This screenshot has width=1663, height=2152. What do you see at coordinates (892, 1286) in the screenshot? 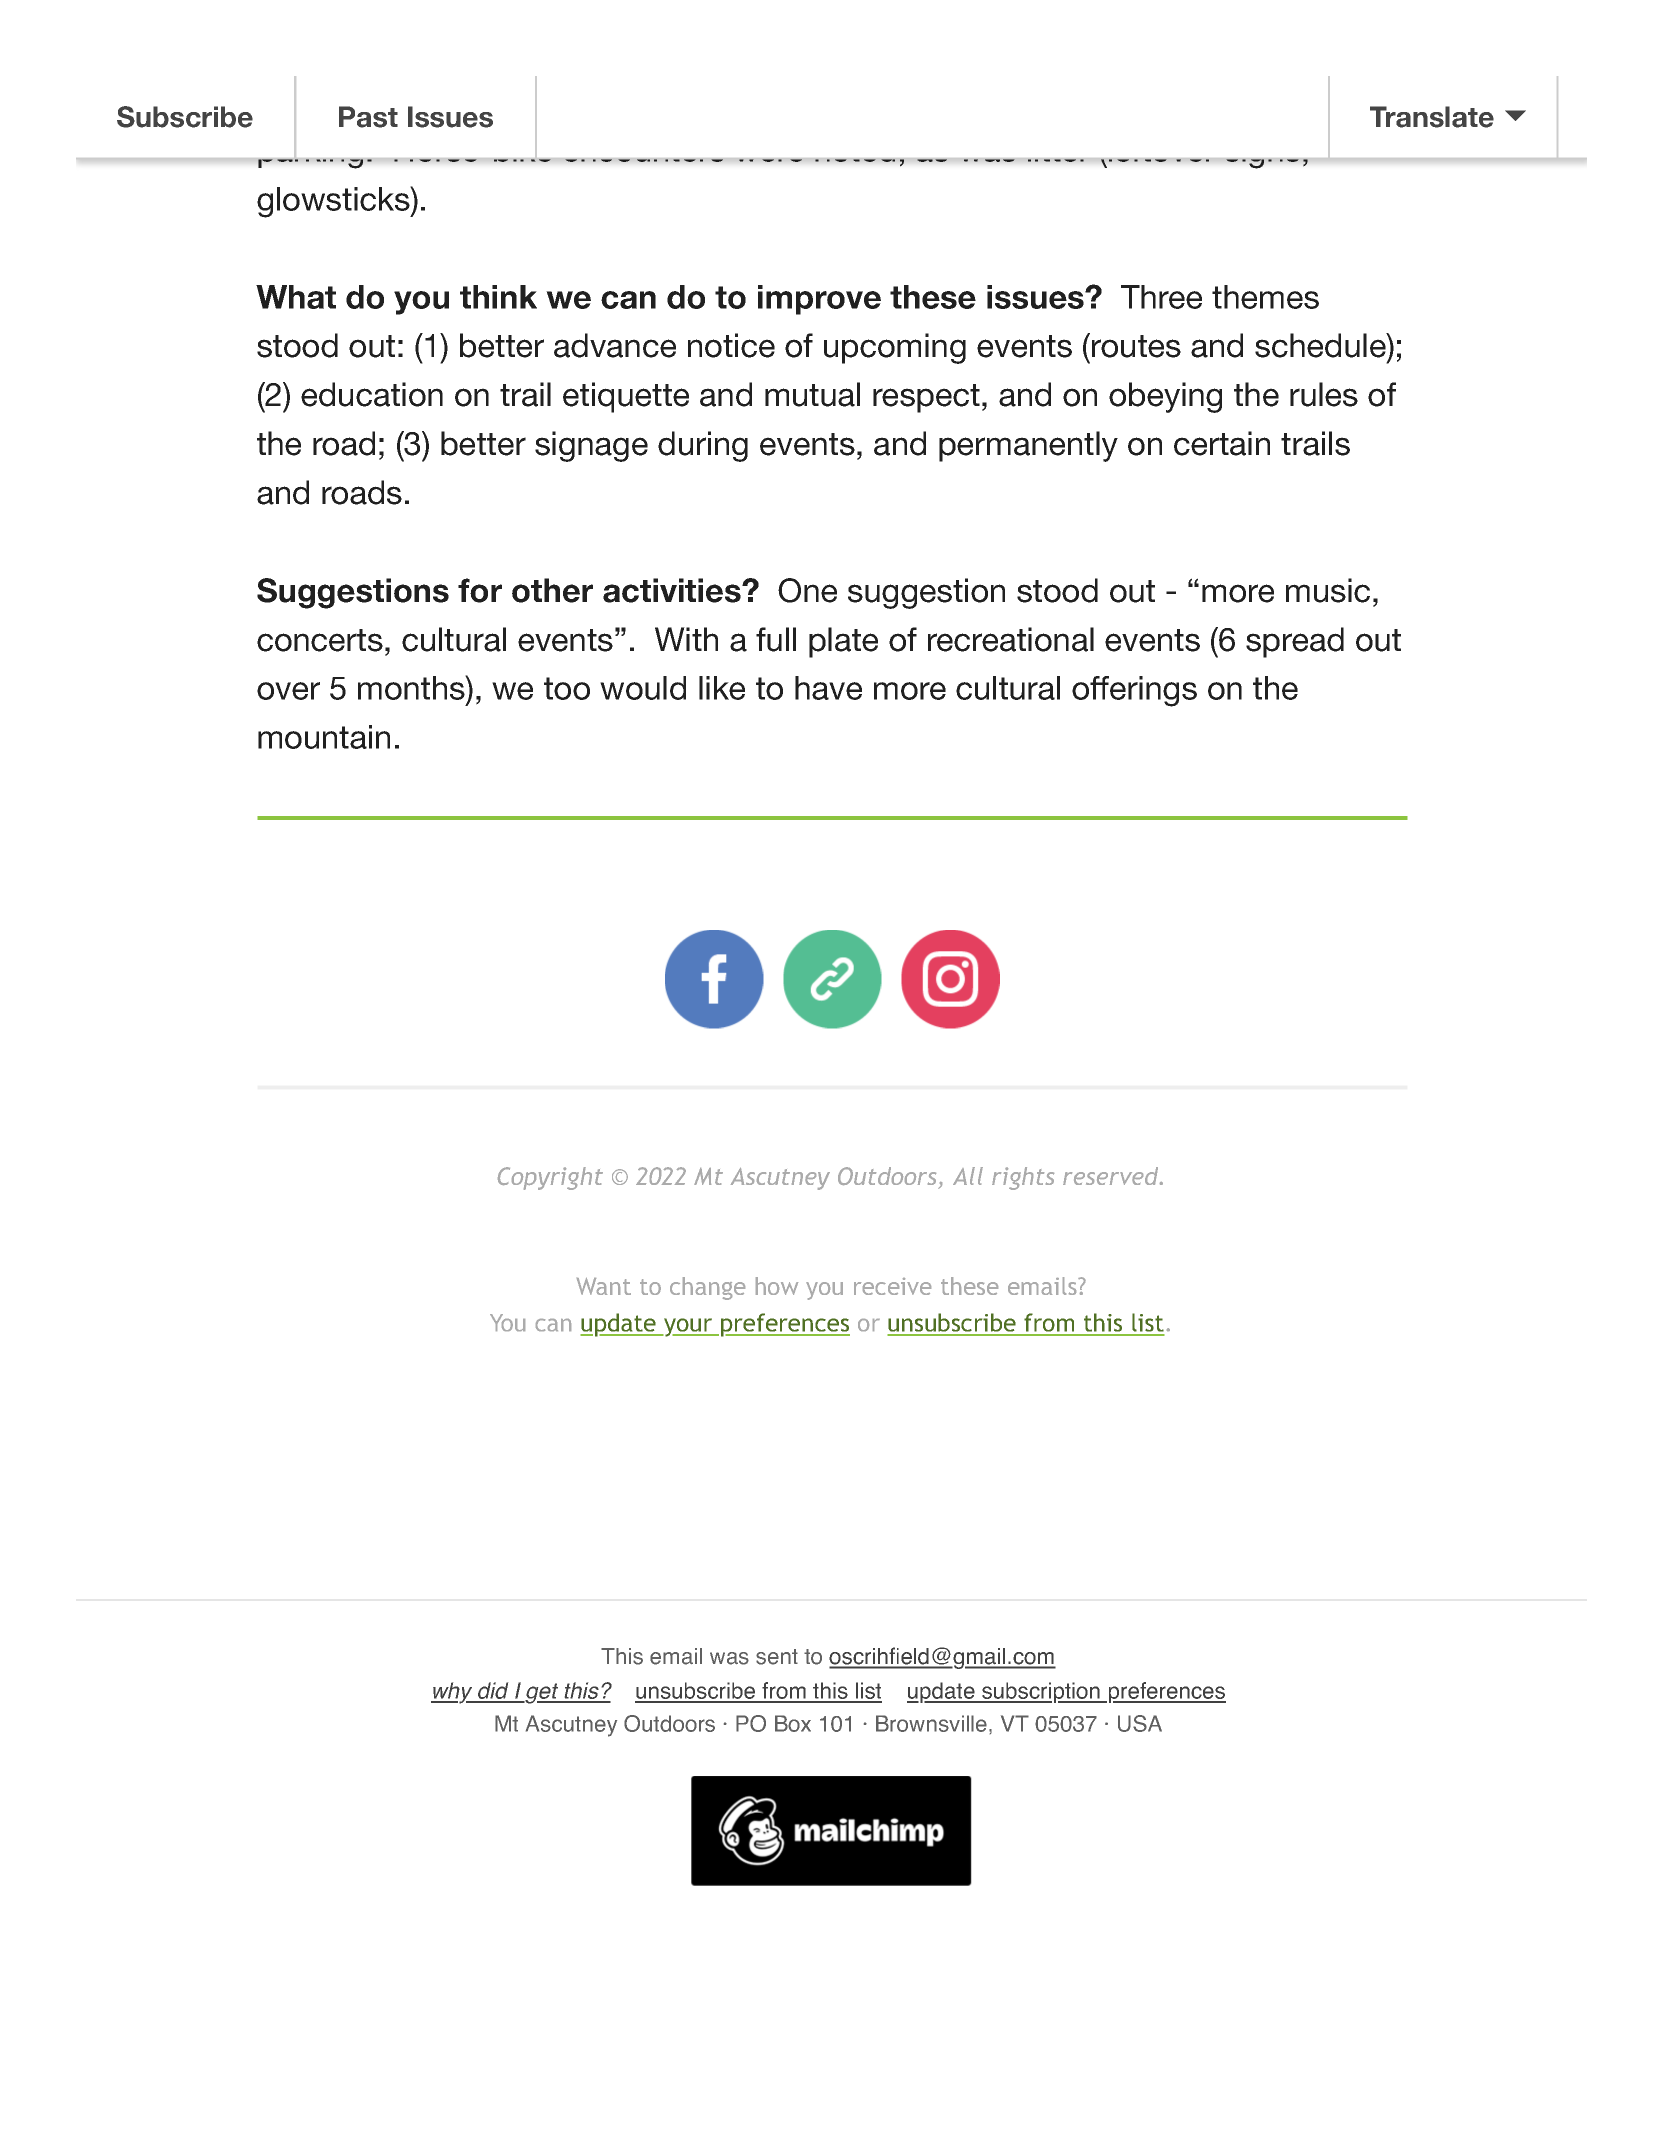
I see `receive` at bounding box center [892, 1286].
